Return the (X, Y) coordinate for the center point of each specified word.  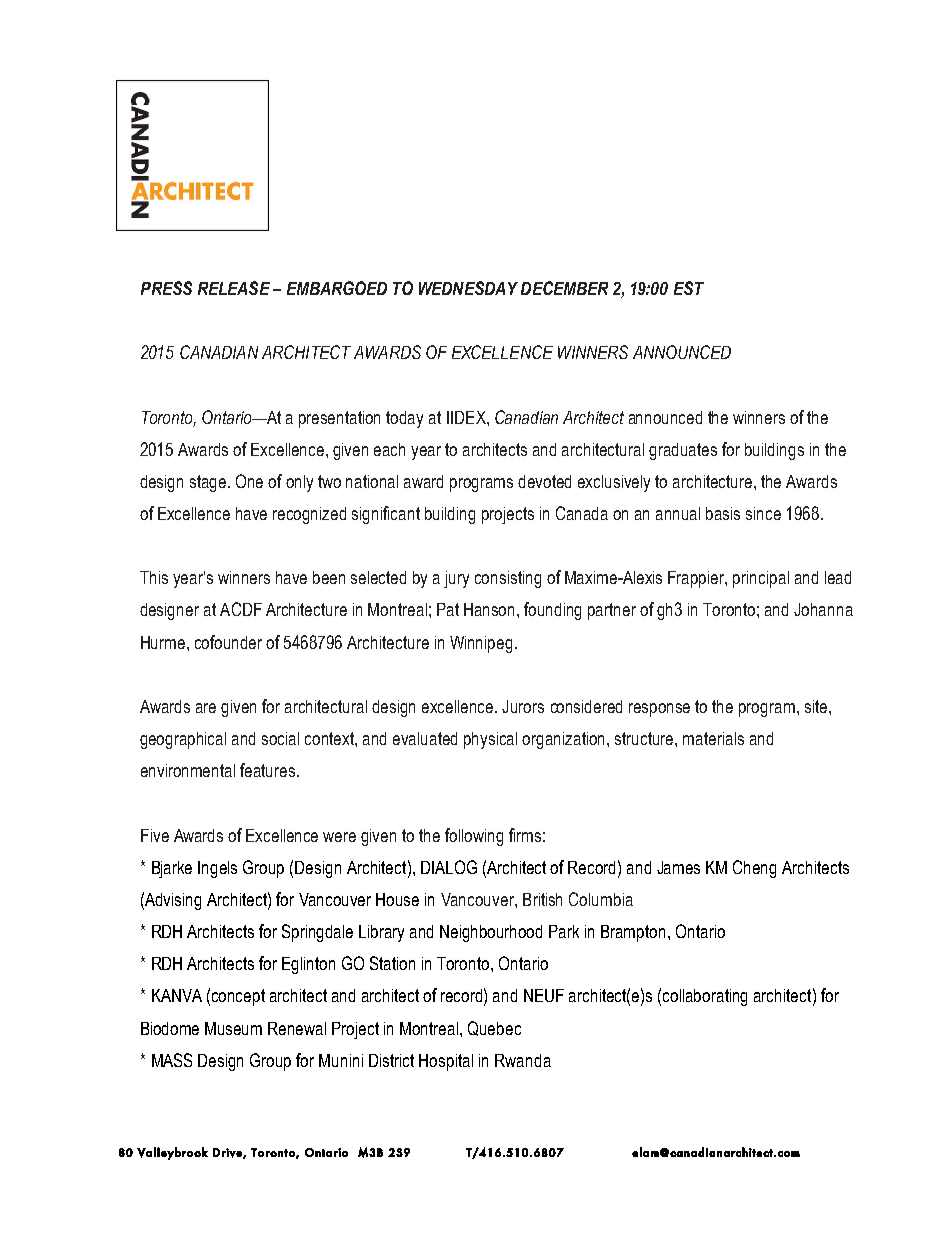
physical (490, 740)
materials (713, 738)
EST (689, 288)
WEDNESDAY (468, 288)
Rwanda (523, 1060)
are (206, 708)
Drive (228, 1153)
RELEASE (234, 288)
